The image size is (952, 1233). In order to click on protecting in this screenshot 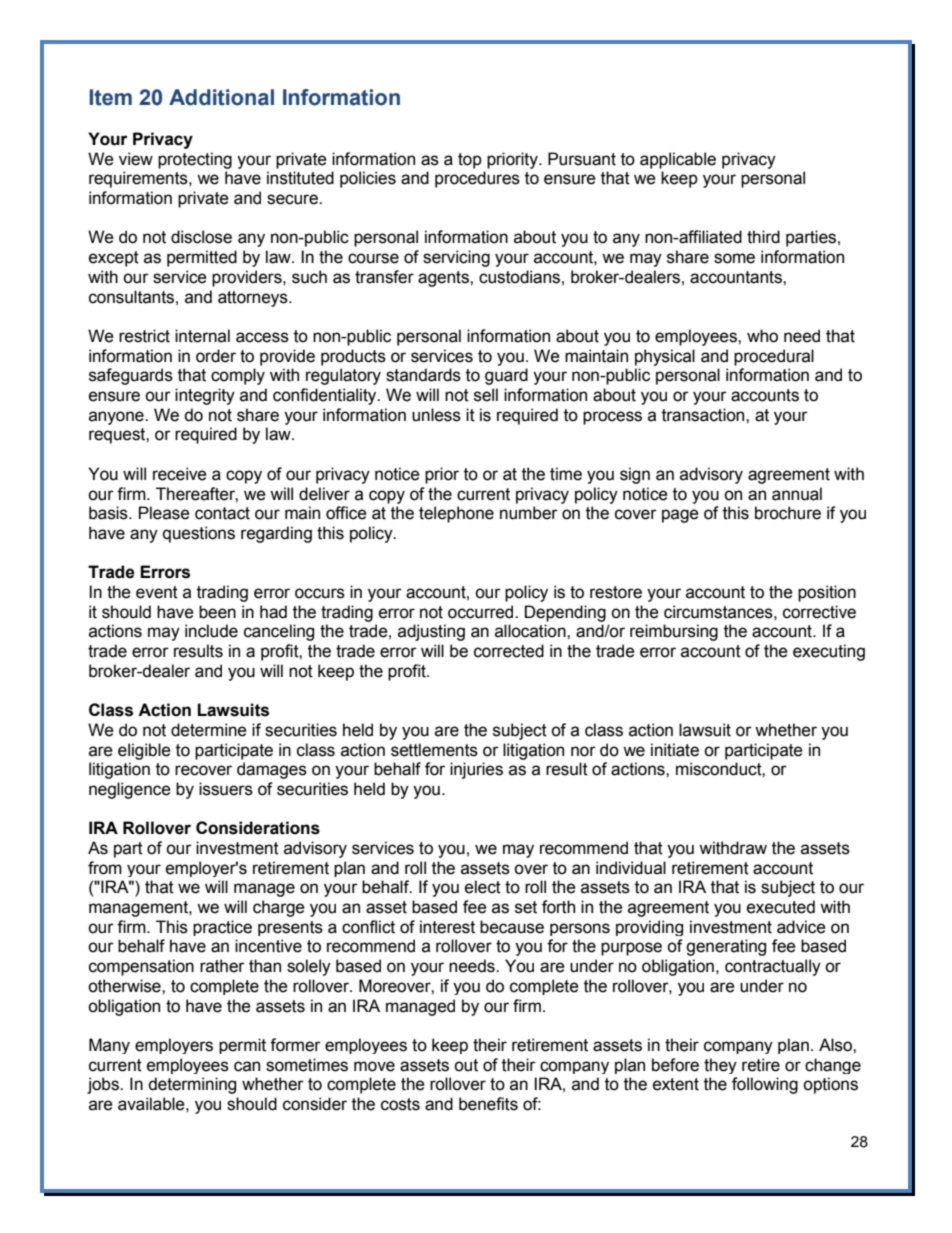, I will do `click(195, 160)`.
